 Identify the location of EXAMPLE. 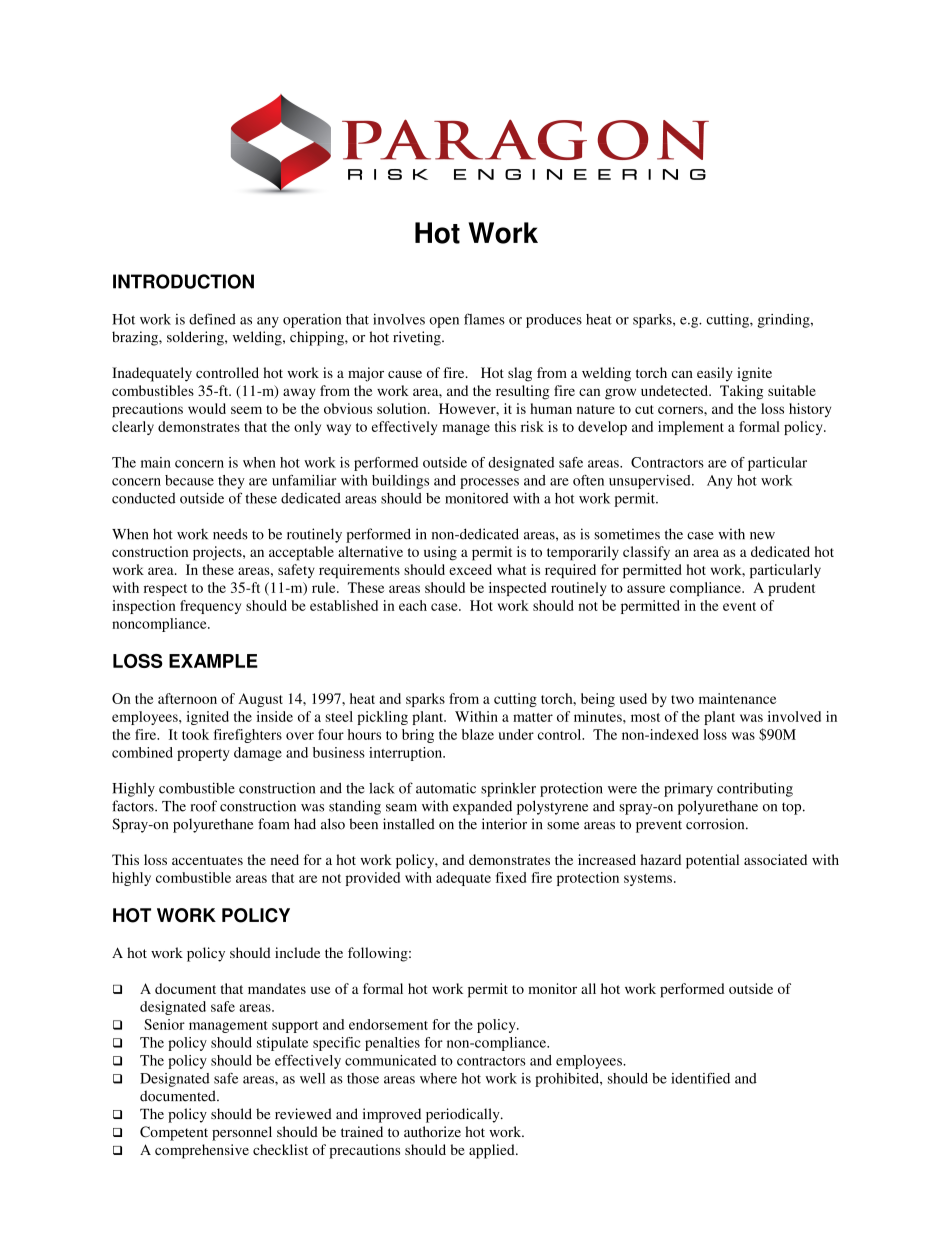
(213, 661).
